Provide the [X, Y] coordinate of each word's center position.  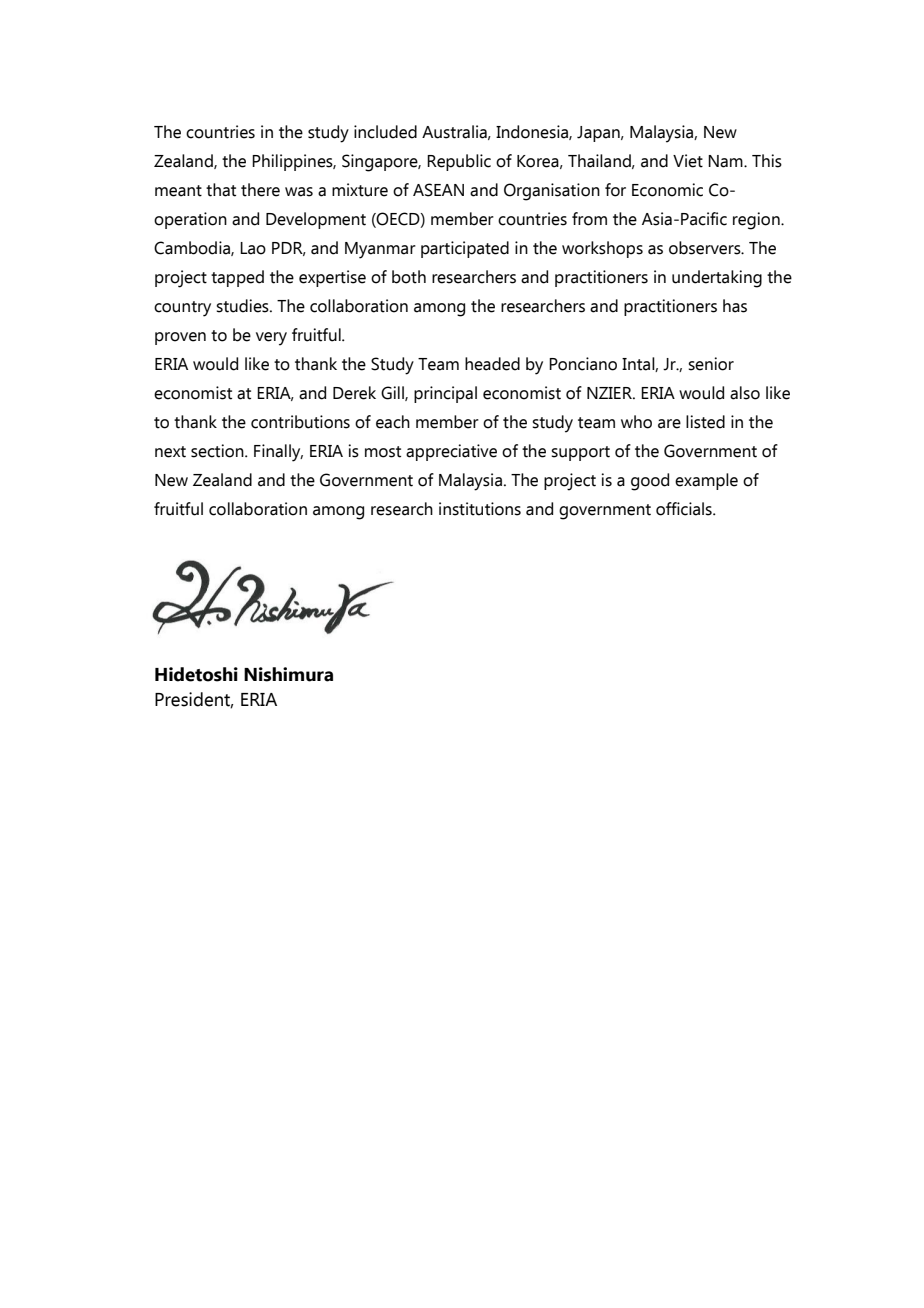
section [218, 451]
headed [492, 364]
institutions [480, 509]
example [706, 481]
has [735, 306]
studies [243, 306]
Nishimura [288, 674]
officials [685, 509]
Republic [459, 162]
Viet [688, 161]
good [650, 482]
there [260, 190]
